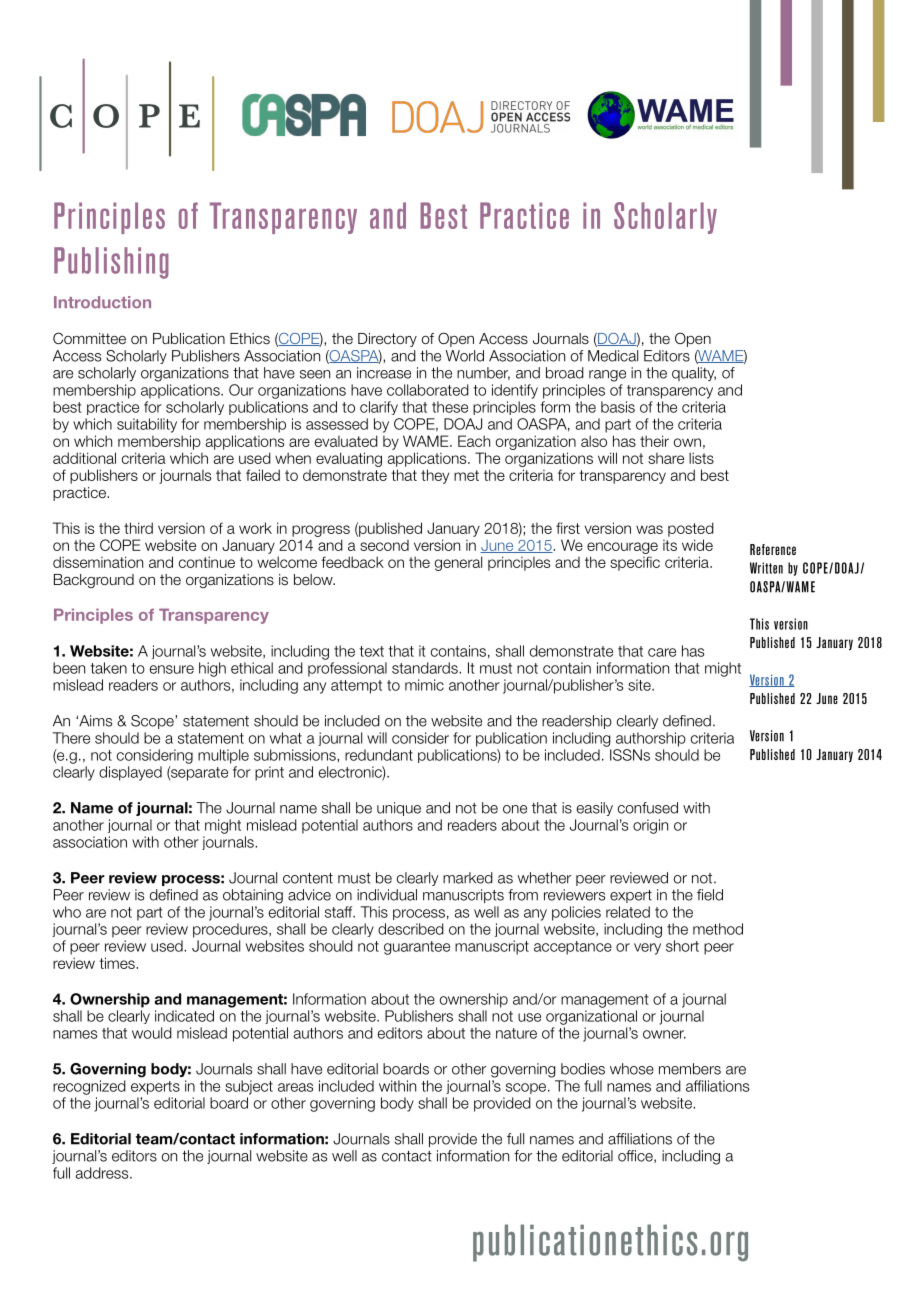 The image size is (924, 1308). Describe the element at coordinates (118, 963) in the screenshot. I see `times` at that location.
